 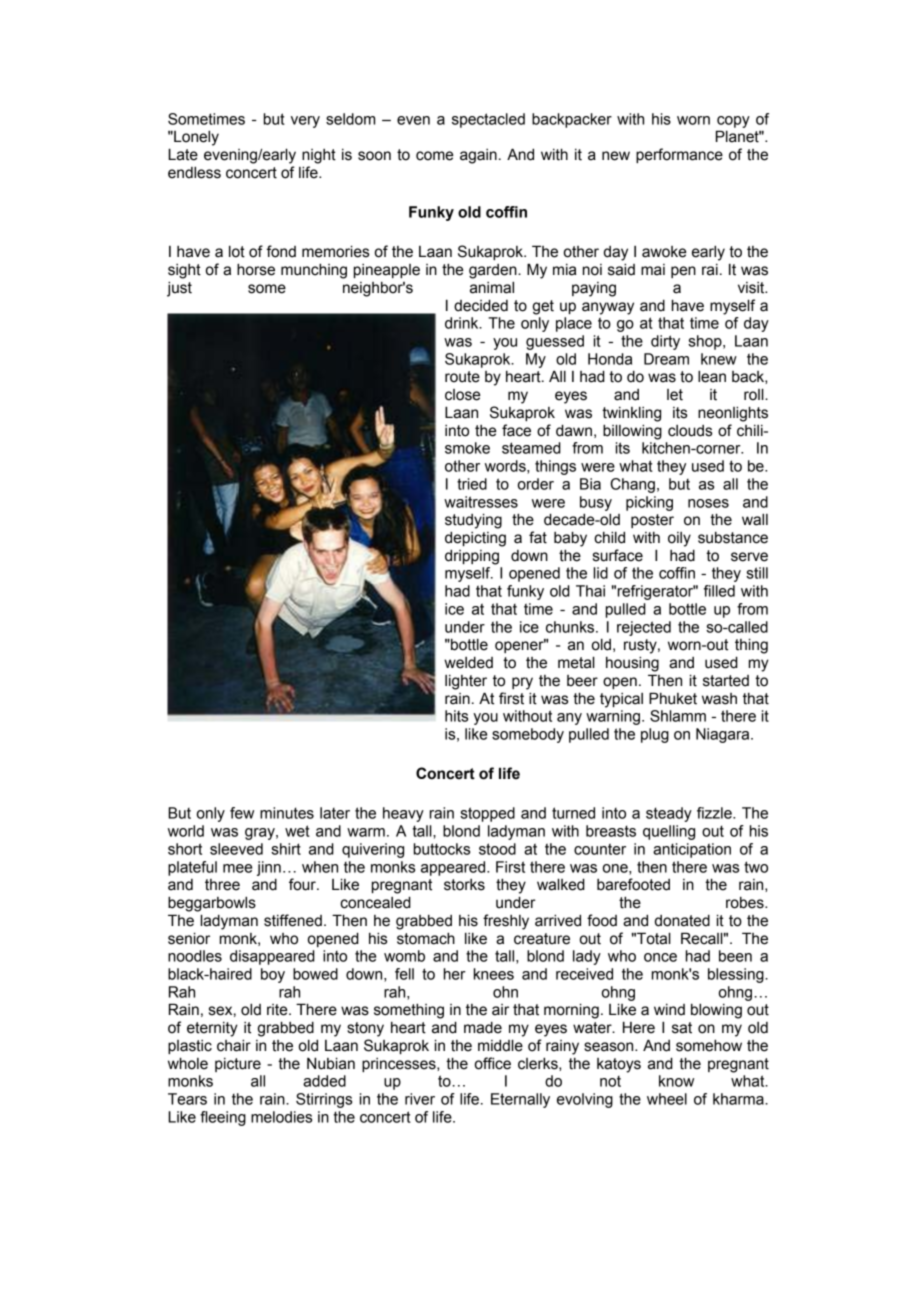 What do you see at coordinates (679, 155) in the image?
I see `performance` at bounding box center [679, 155].
